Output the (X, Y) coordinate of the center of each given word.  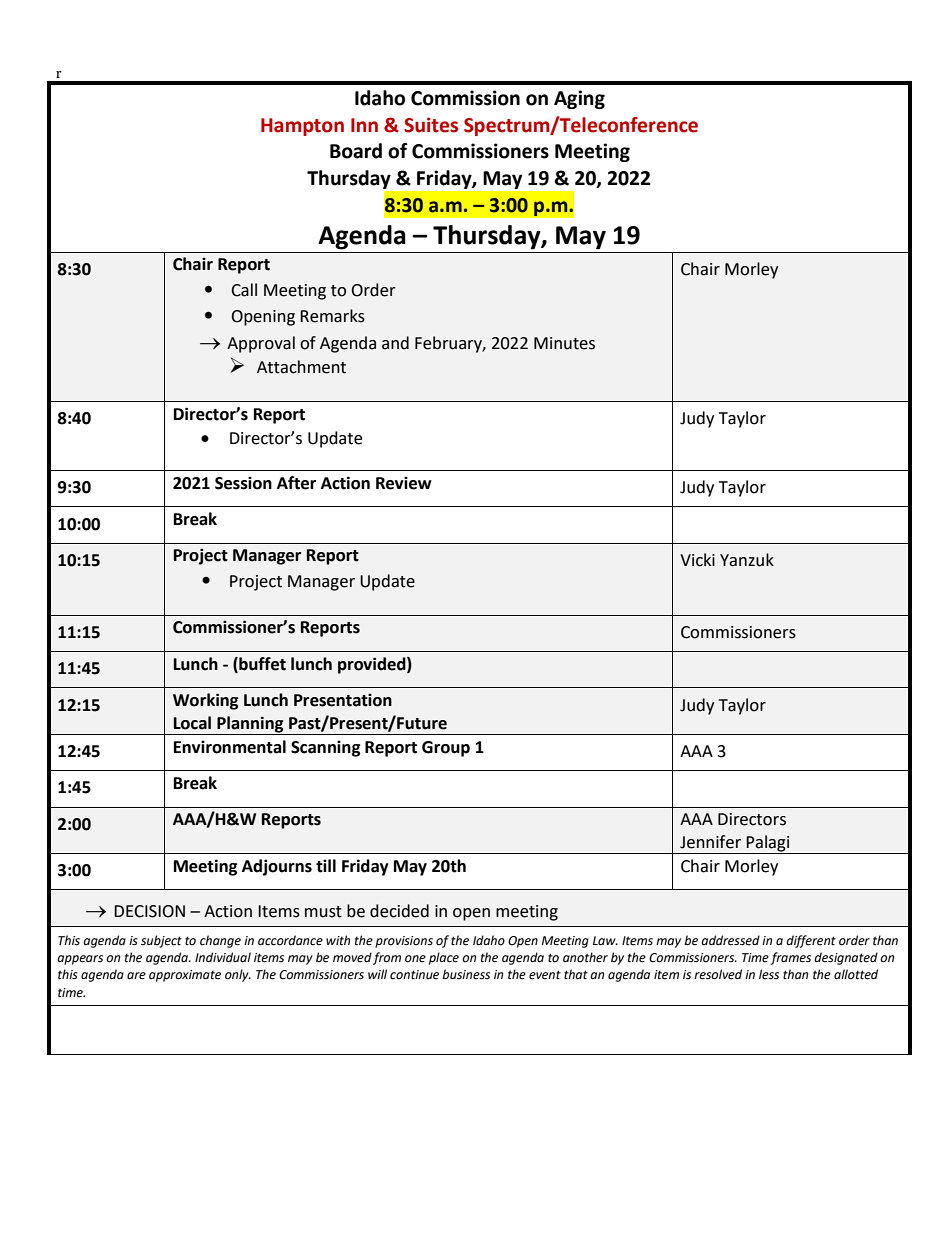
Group (446, 749)
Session (243, 483)
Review (404, 483)
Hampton (302, 127)
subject (161, 941)
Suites (431, 125)
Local (192, 723)
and (395, 343)
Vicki (697, 560)
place (444, 958)
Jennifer (710, 842)
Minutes (564, 343)
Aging (579, 99)
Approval (261, 344)
